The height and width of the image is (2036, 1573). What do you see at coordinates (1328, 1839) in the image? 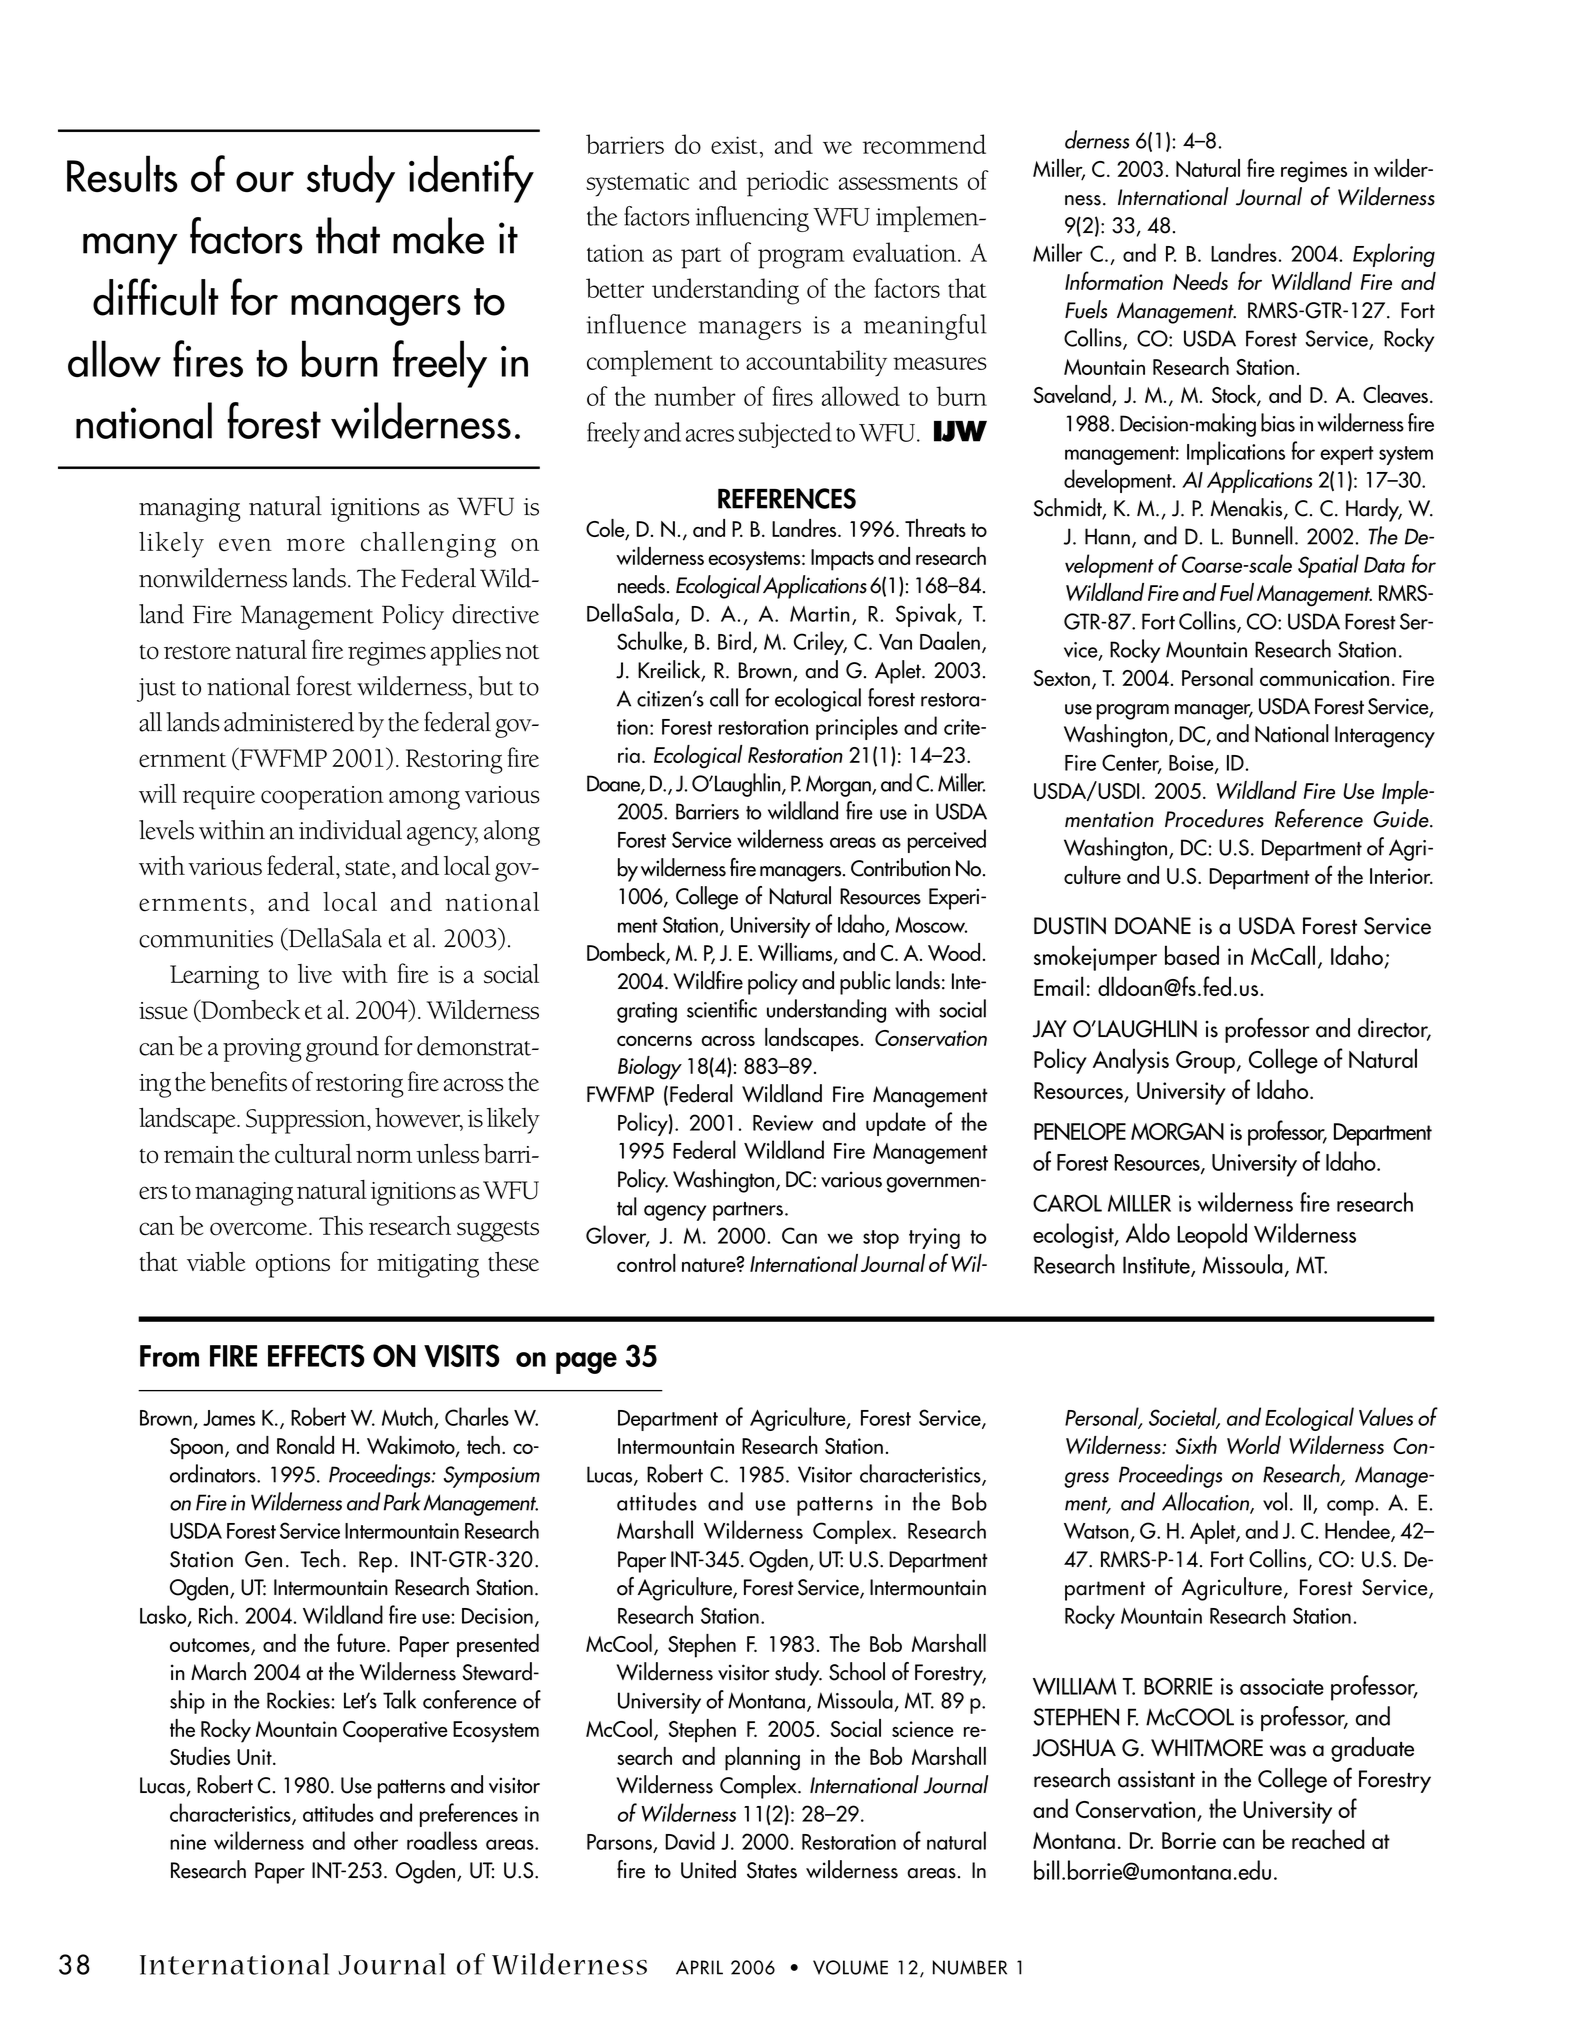
I see `reached` at bounding box center [1328, 1839].
